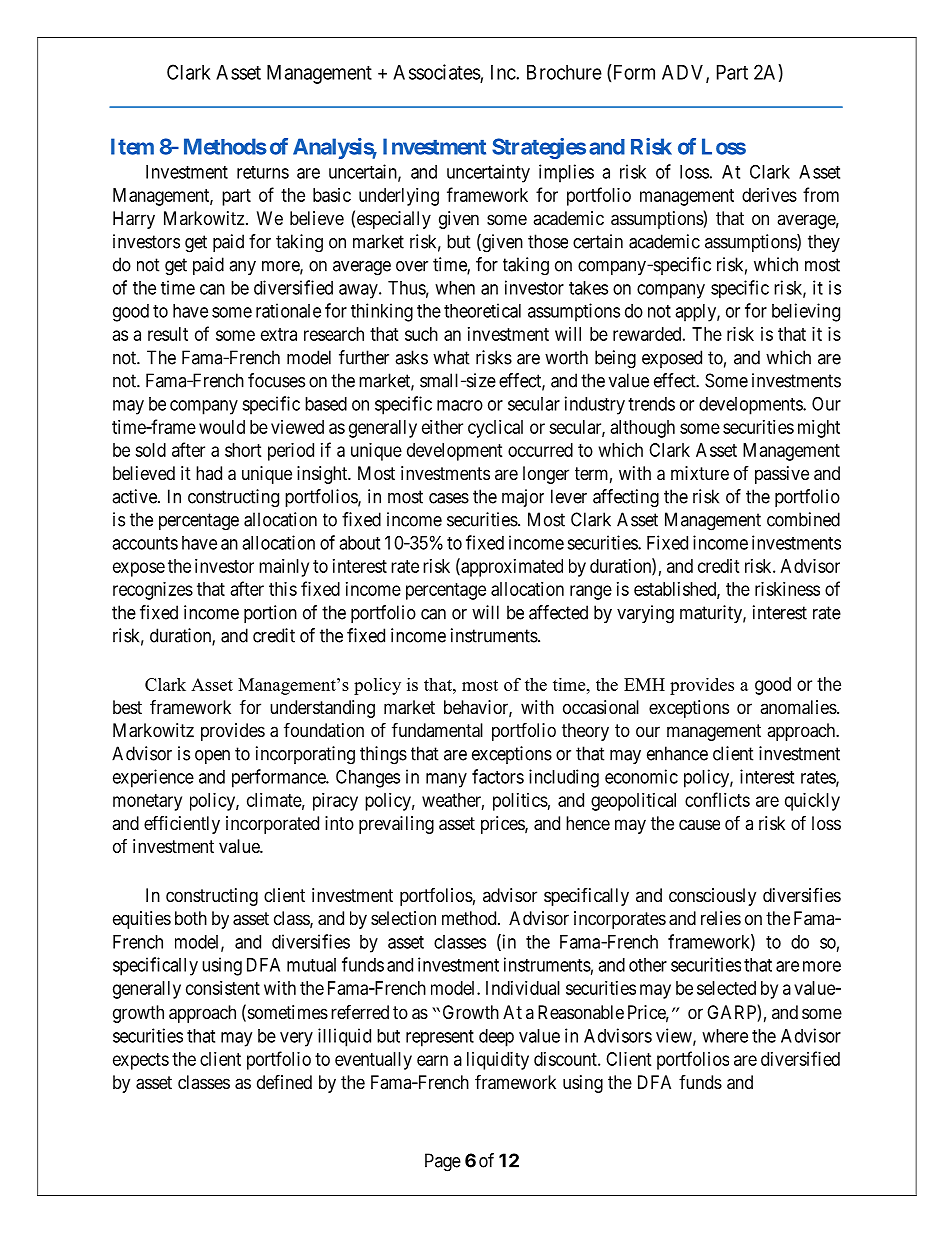  What do you see at coordinates (645, 614) in the image?
I see `varying` at bounding box center [645, 614].
